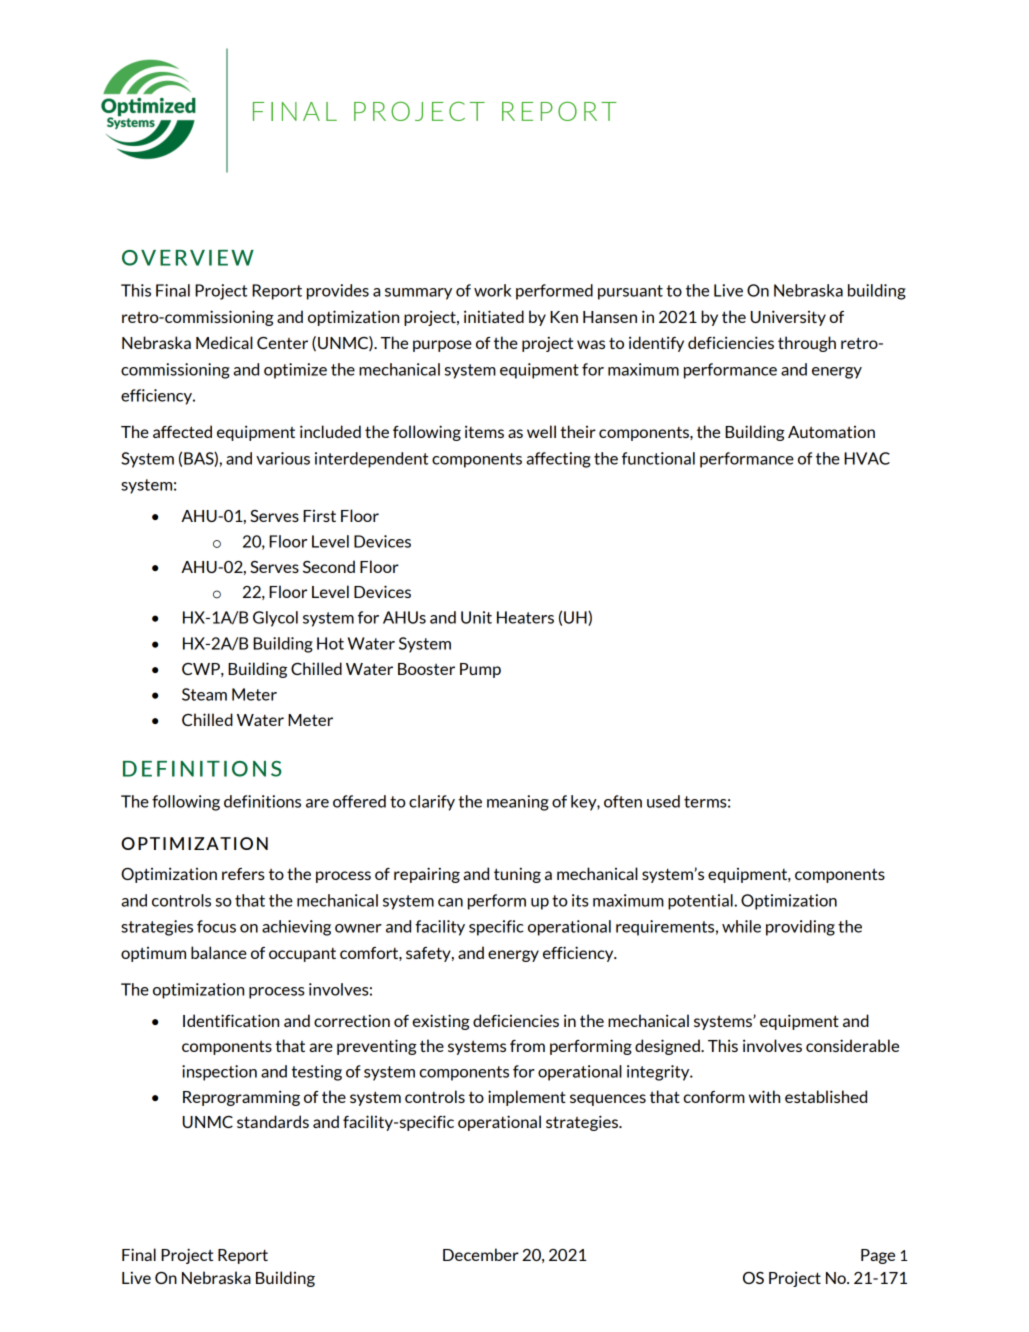  Describe the element at coordinates (492, 290) in the screenshot. I see `work` at that location.
